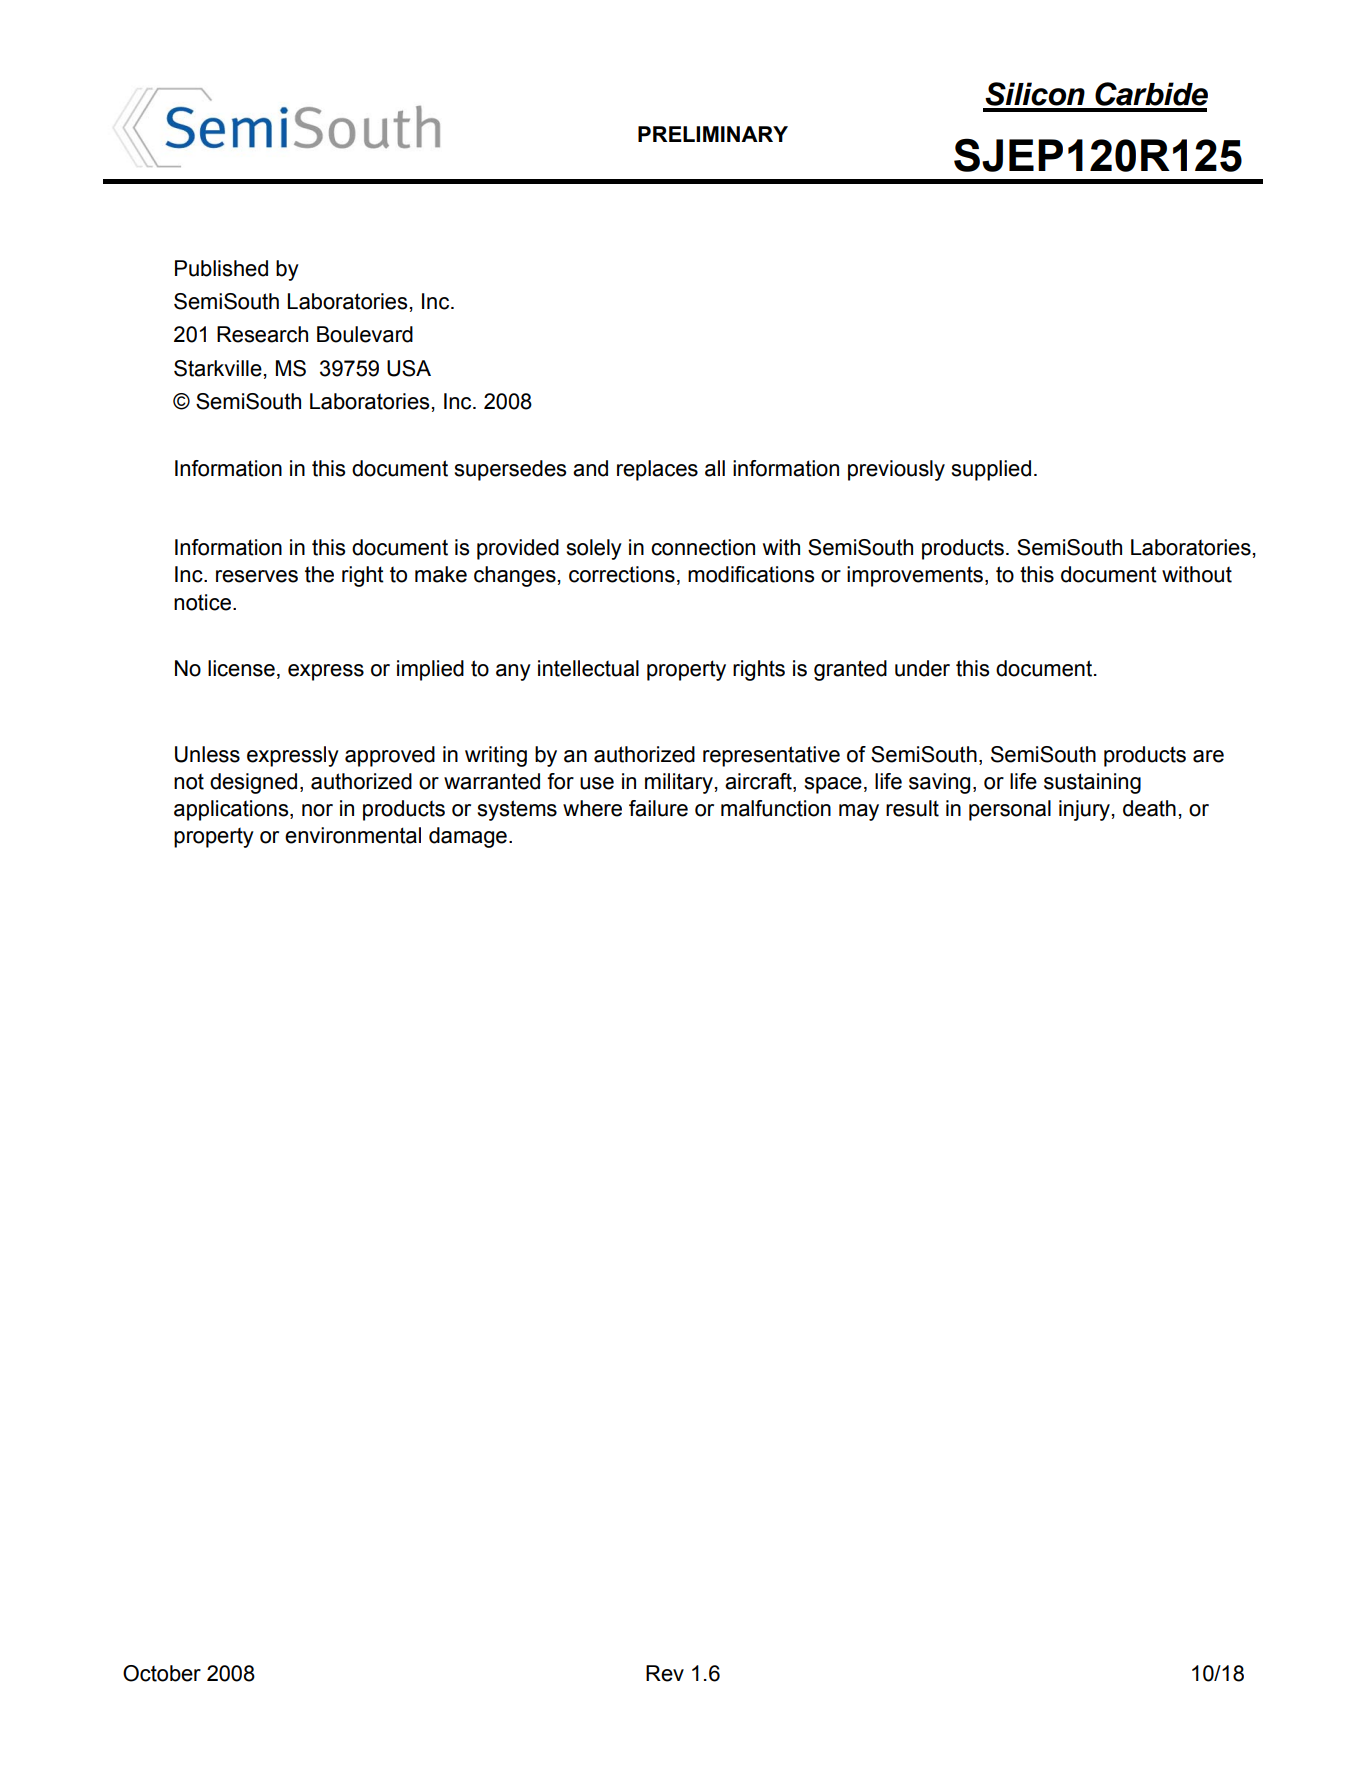  I want to click on October, so click(162, 1673).
